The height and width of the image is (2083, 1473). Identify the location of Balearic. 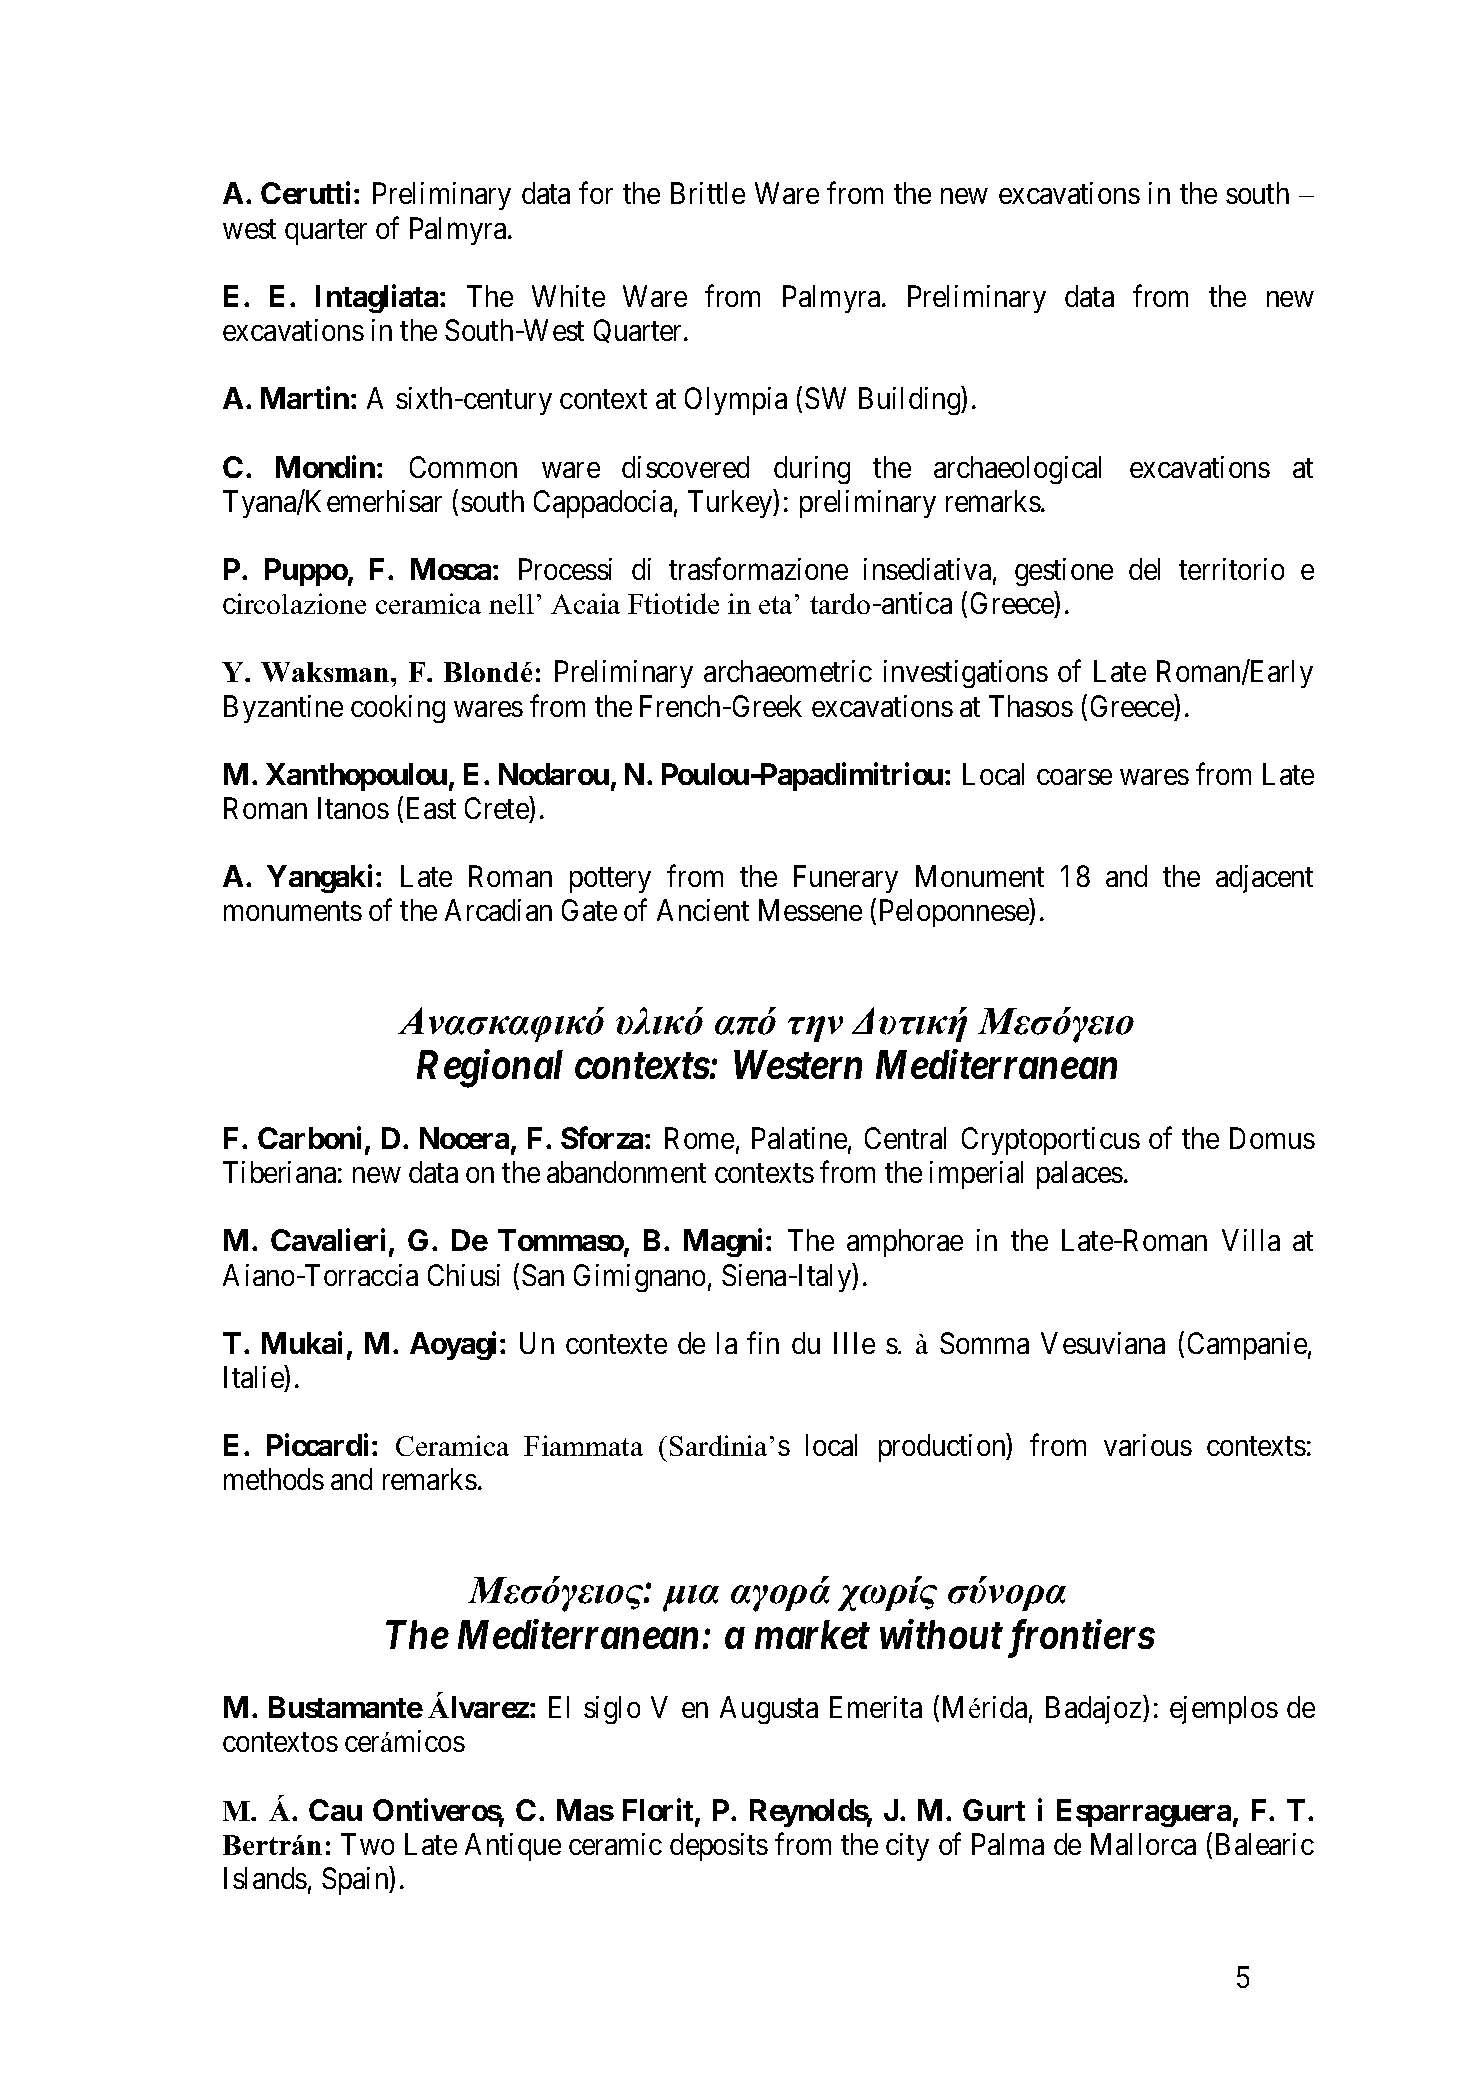
(1265, 1844).
